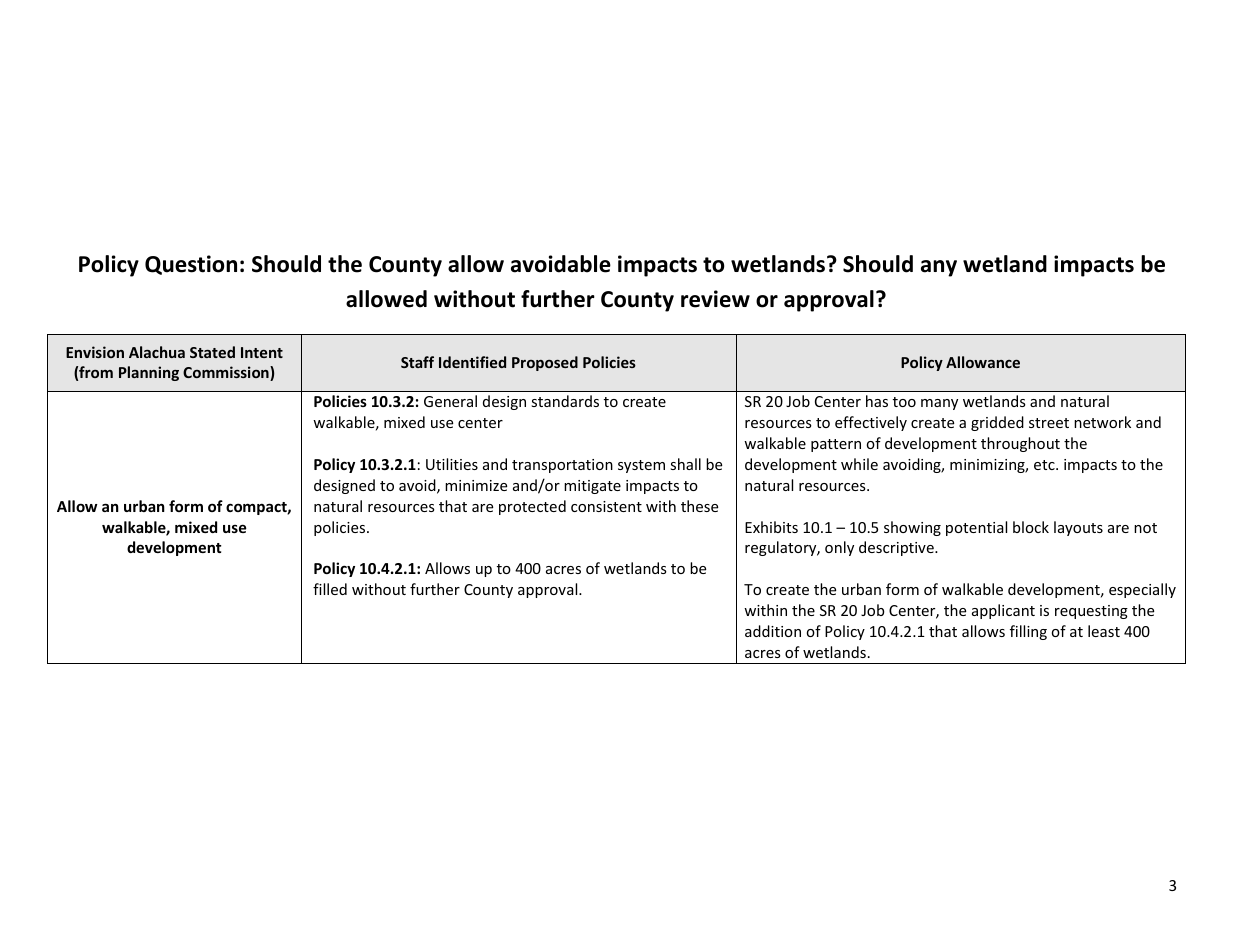 The width and height of the document is (1233, 952). What do you see at coordinates (1020, 444) in the document?
I see `throughout` at bounding box center [1020, 444].
